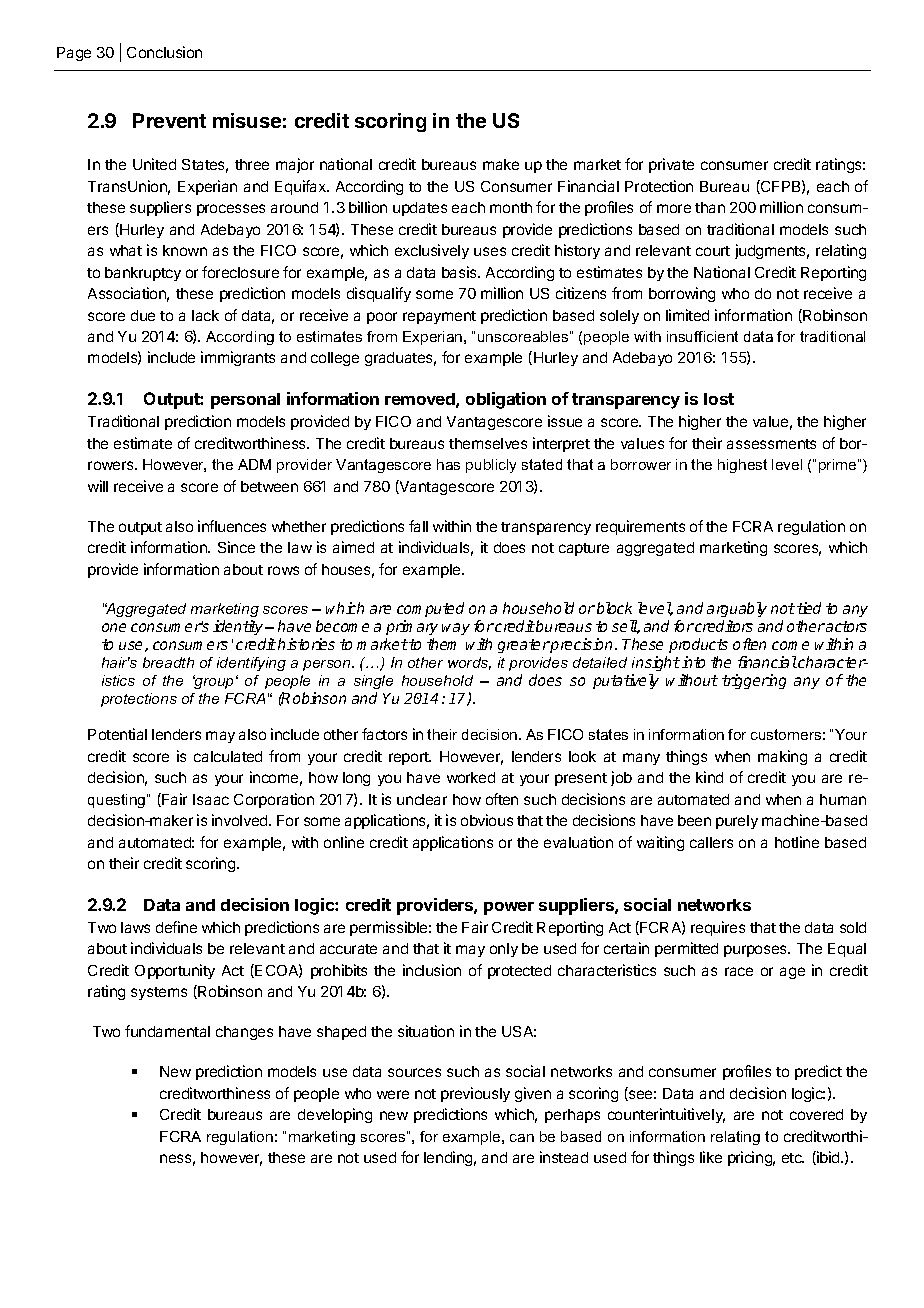 Image resolution: width=924 pixels, height=1308 pixels. What do you see at coordinates (487, 820) in the screenshot?
I see `obvious` at bounding box center [487, 820].
